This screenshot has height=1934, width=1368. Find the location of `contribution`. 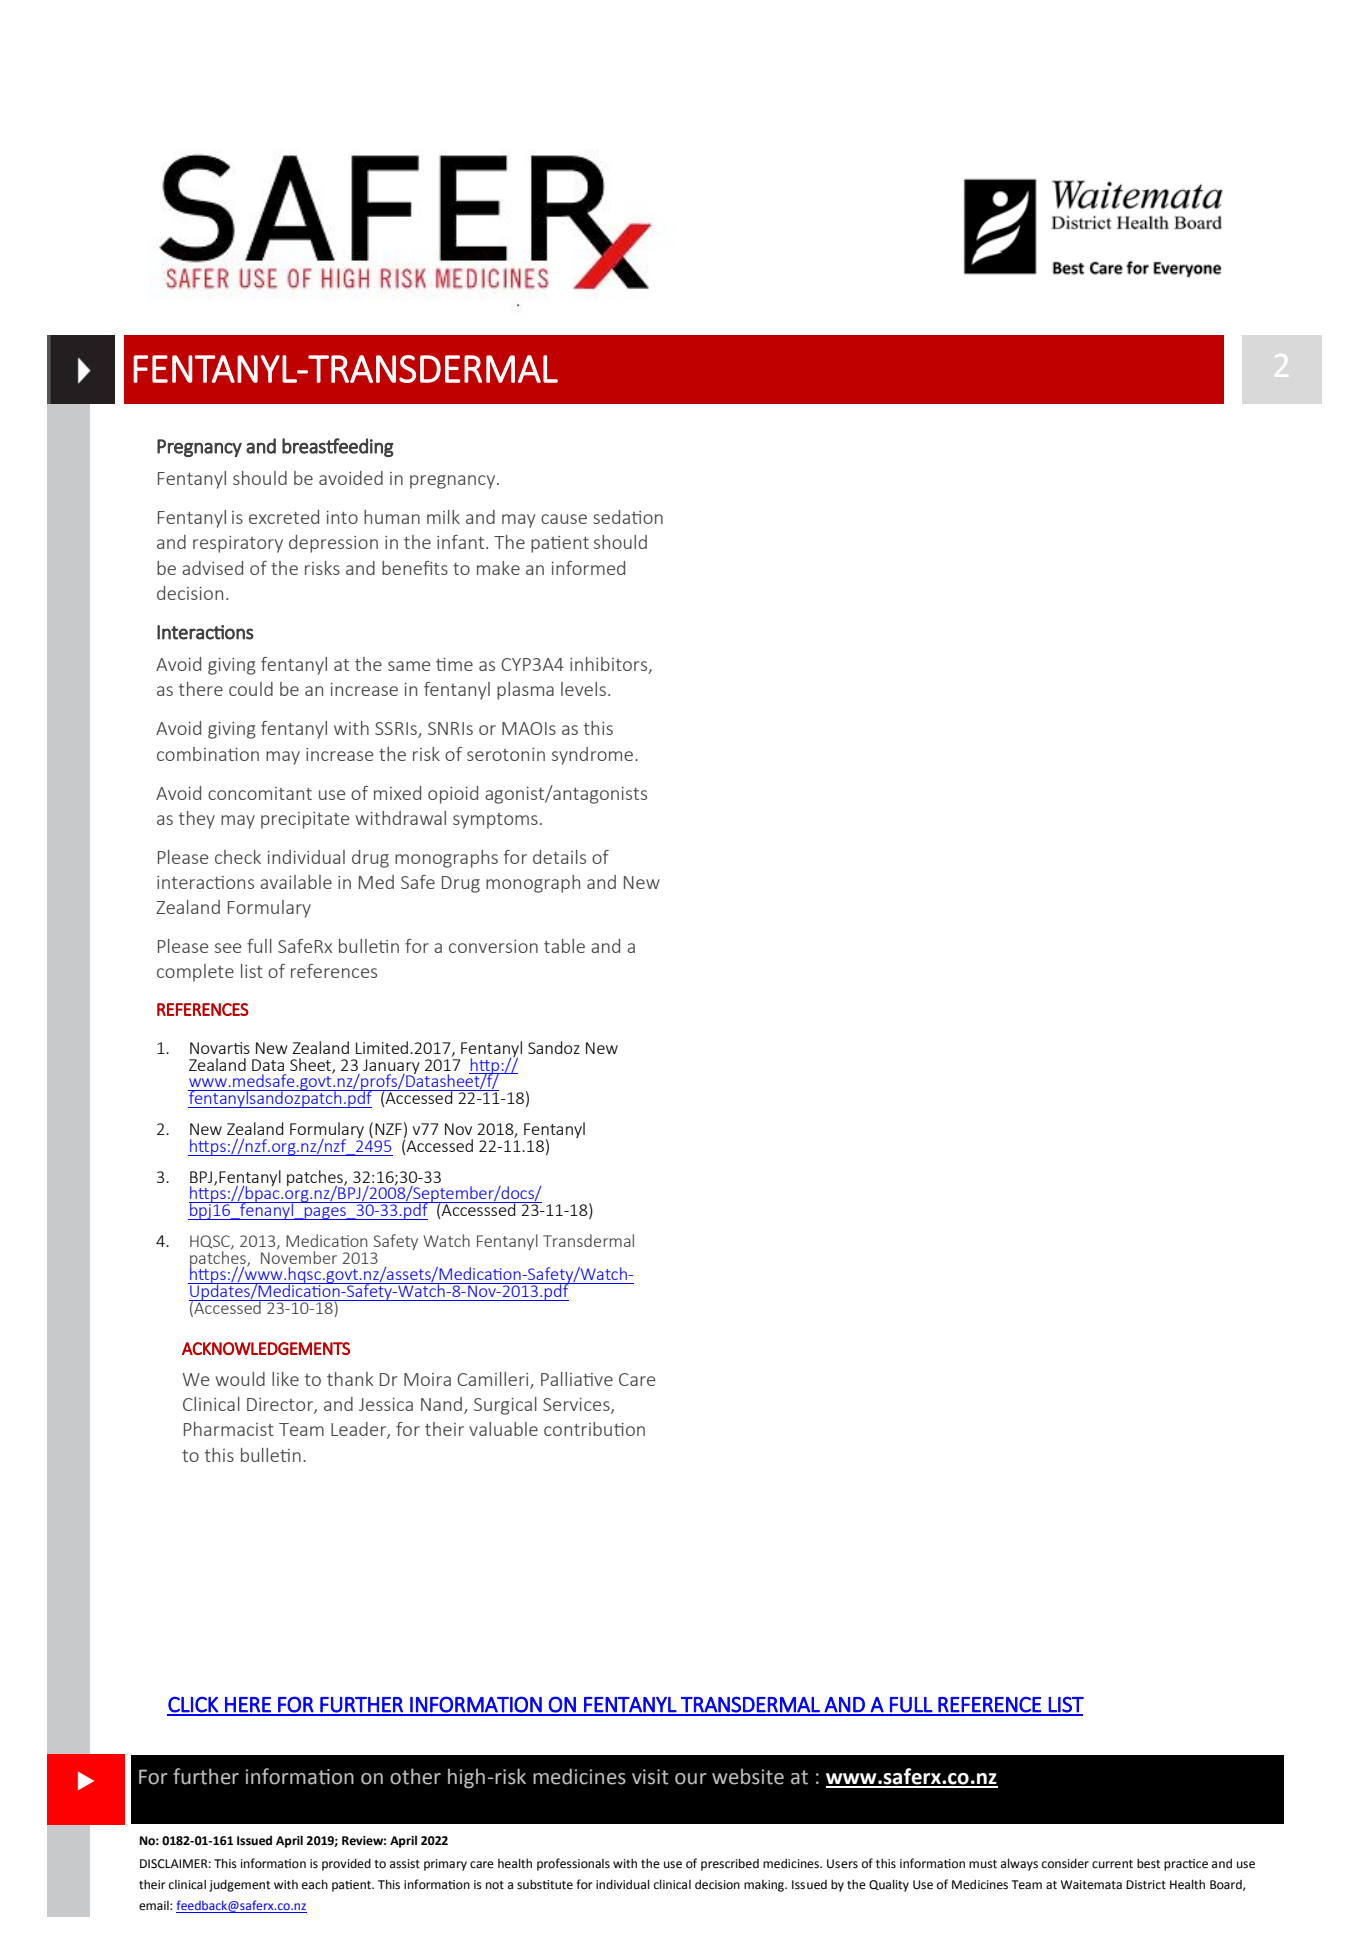

contribution is located at coordinates (594, 1429).
